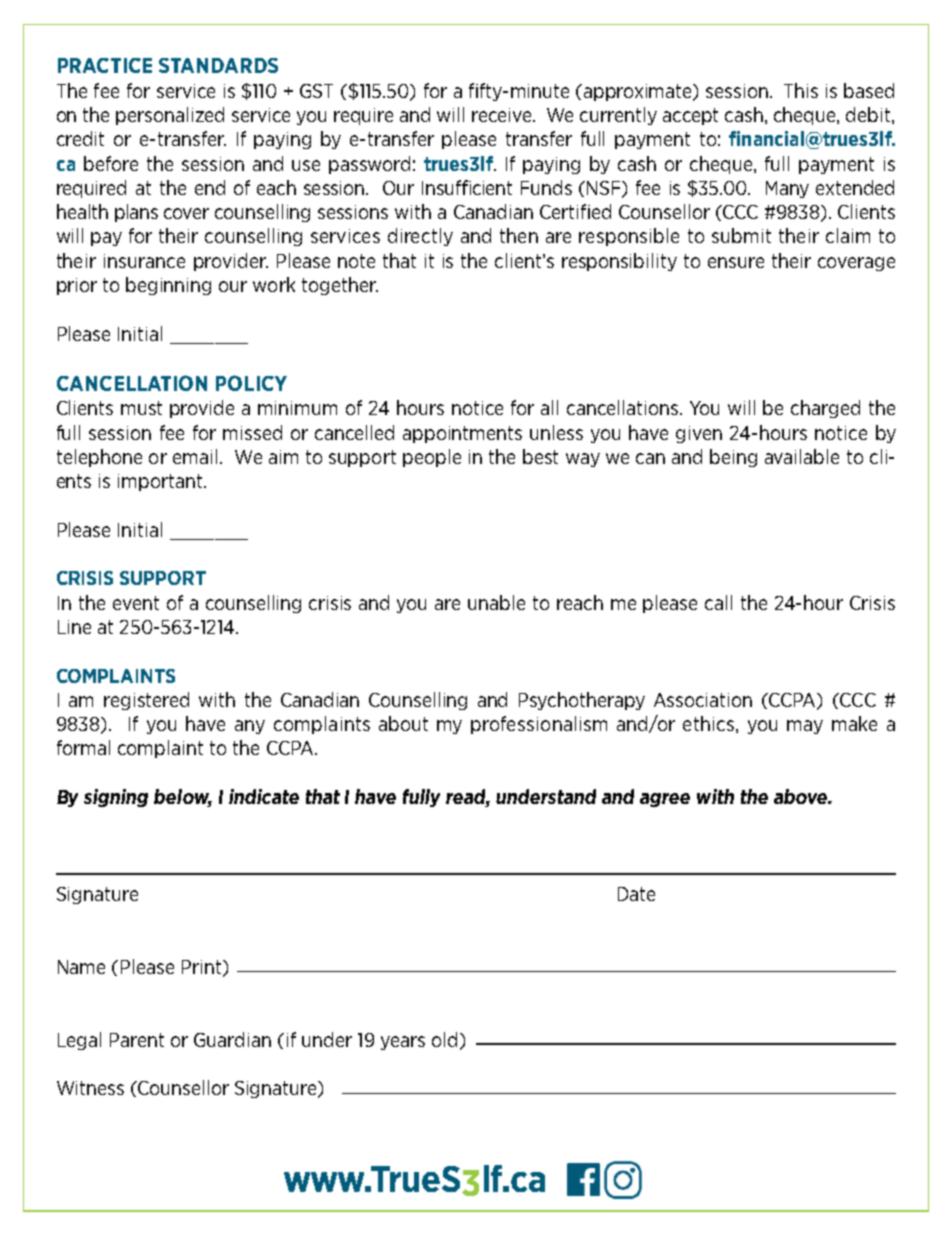 The width and height of the screenshot is (952, 1233). What do you see at coordinates (141, 408) in the screenshot?
I see `must` at bounding box center [141, 408].
